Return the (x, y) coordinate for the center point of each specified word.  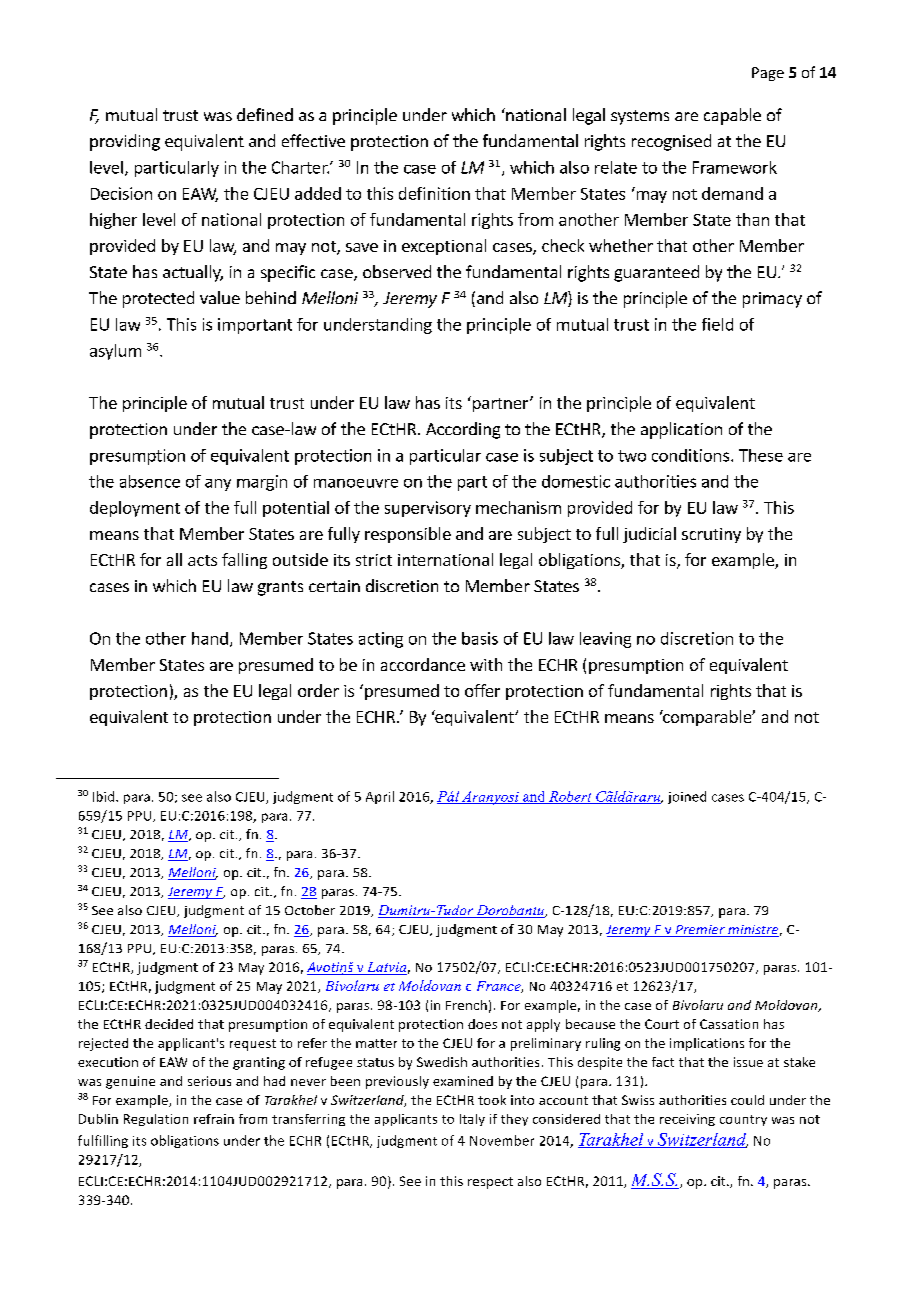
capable (732, 116)
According (463, 430)
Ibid (105, 796)
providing (125, 142)
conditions (692, 455)
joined (687, 797)
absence (150, 481)
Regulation (156, 1120)
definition (434, 193)
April (380, 797)
